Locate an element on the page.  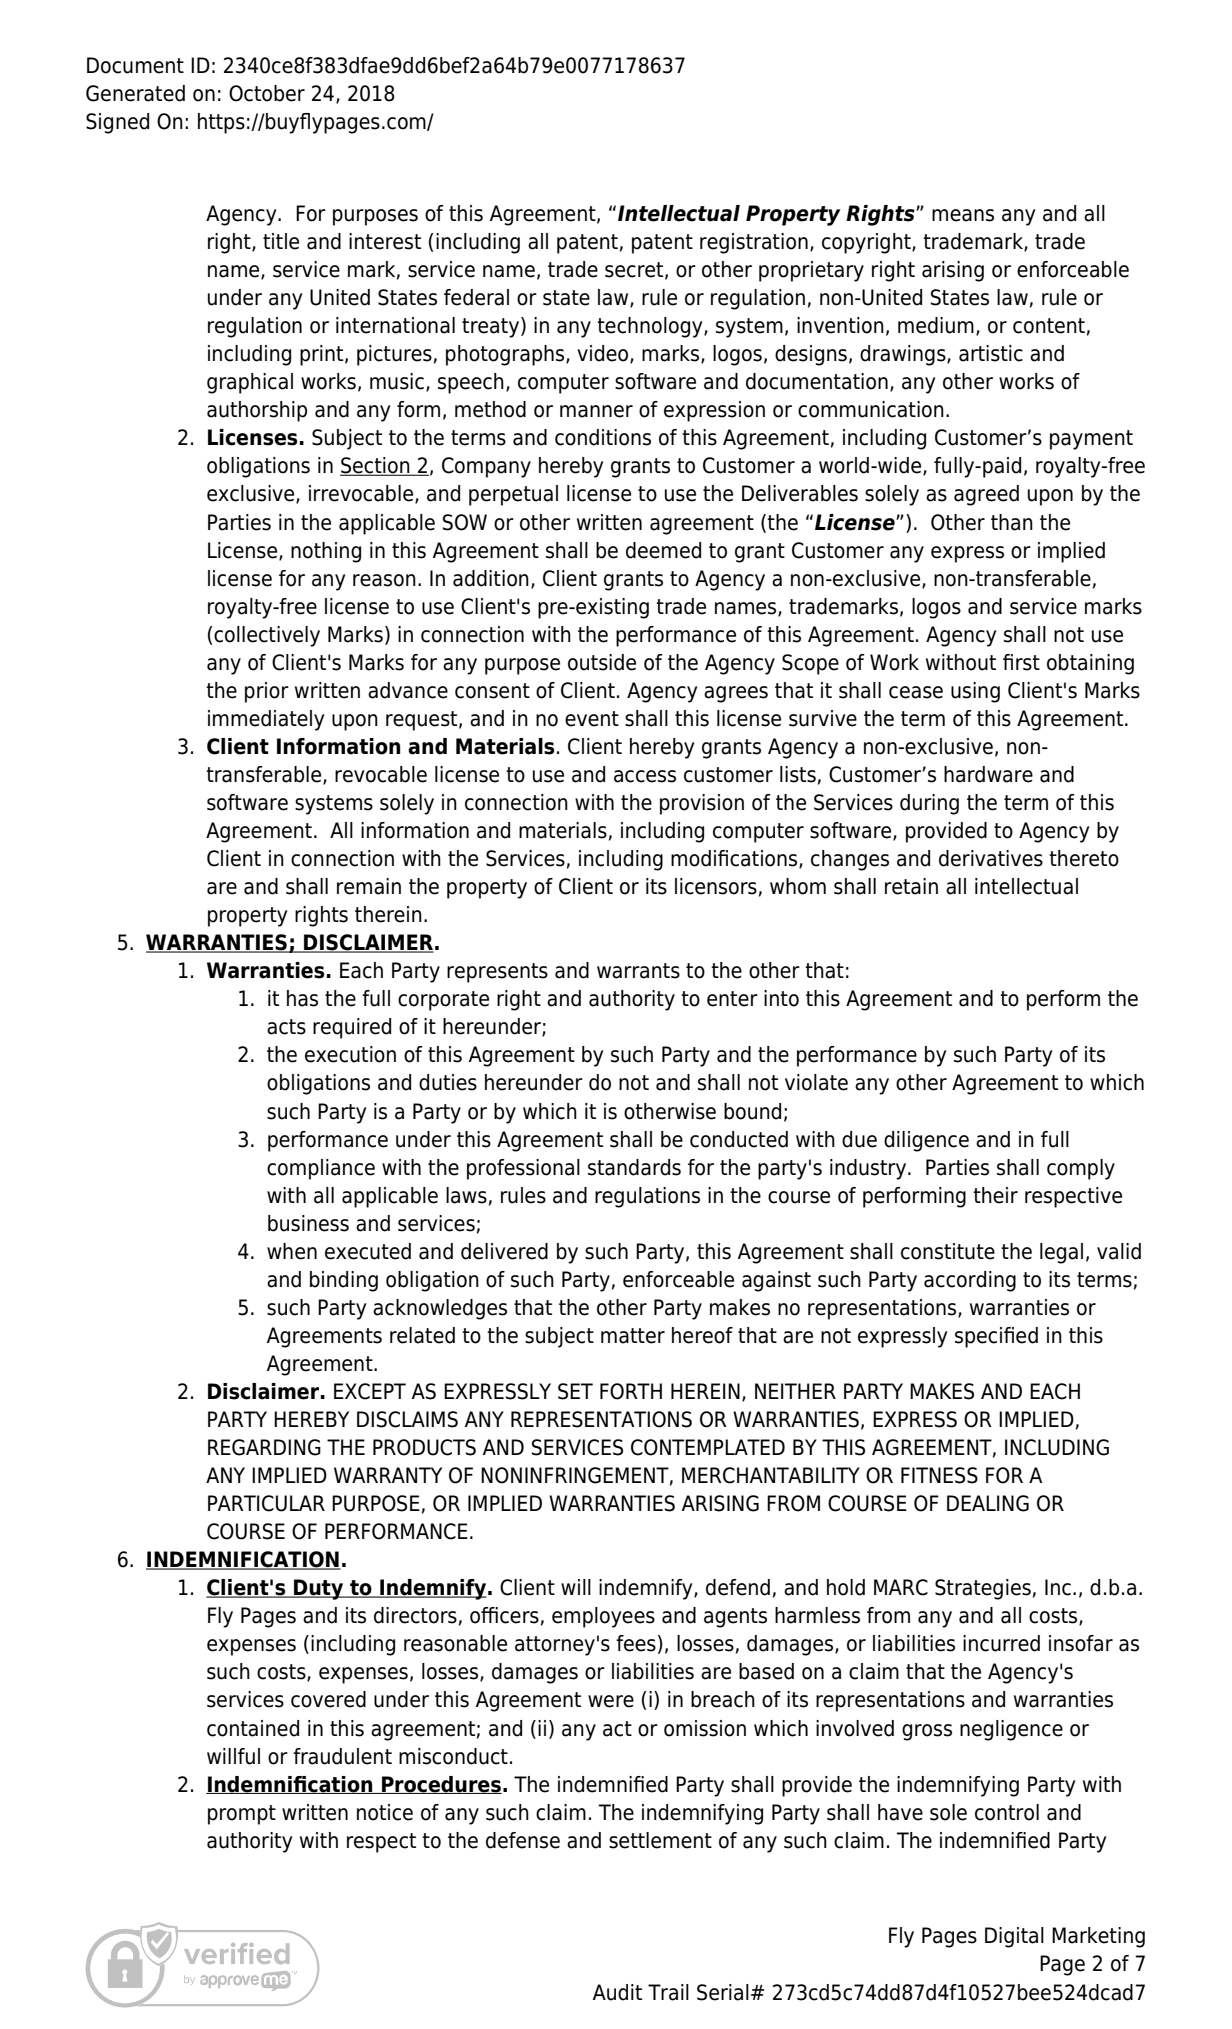
October is located at coordinates (267, 93).
